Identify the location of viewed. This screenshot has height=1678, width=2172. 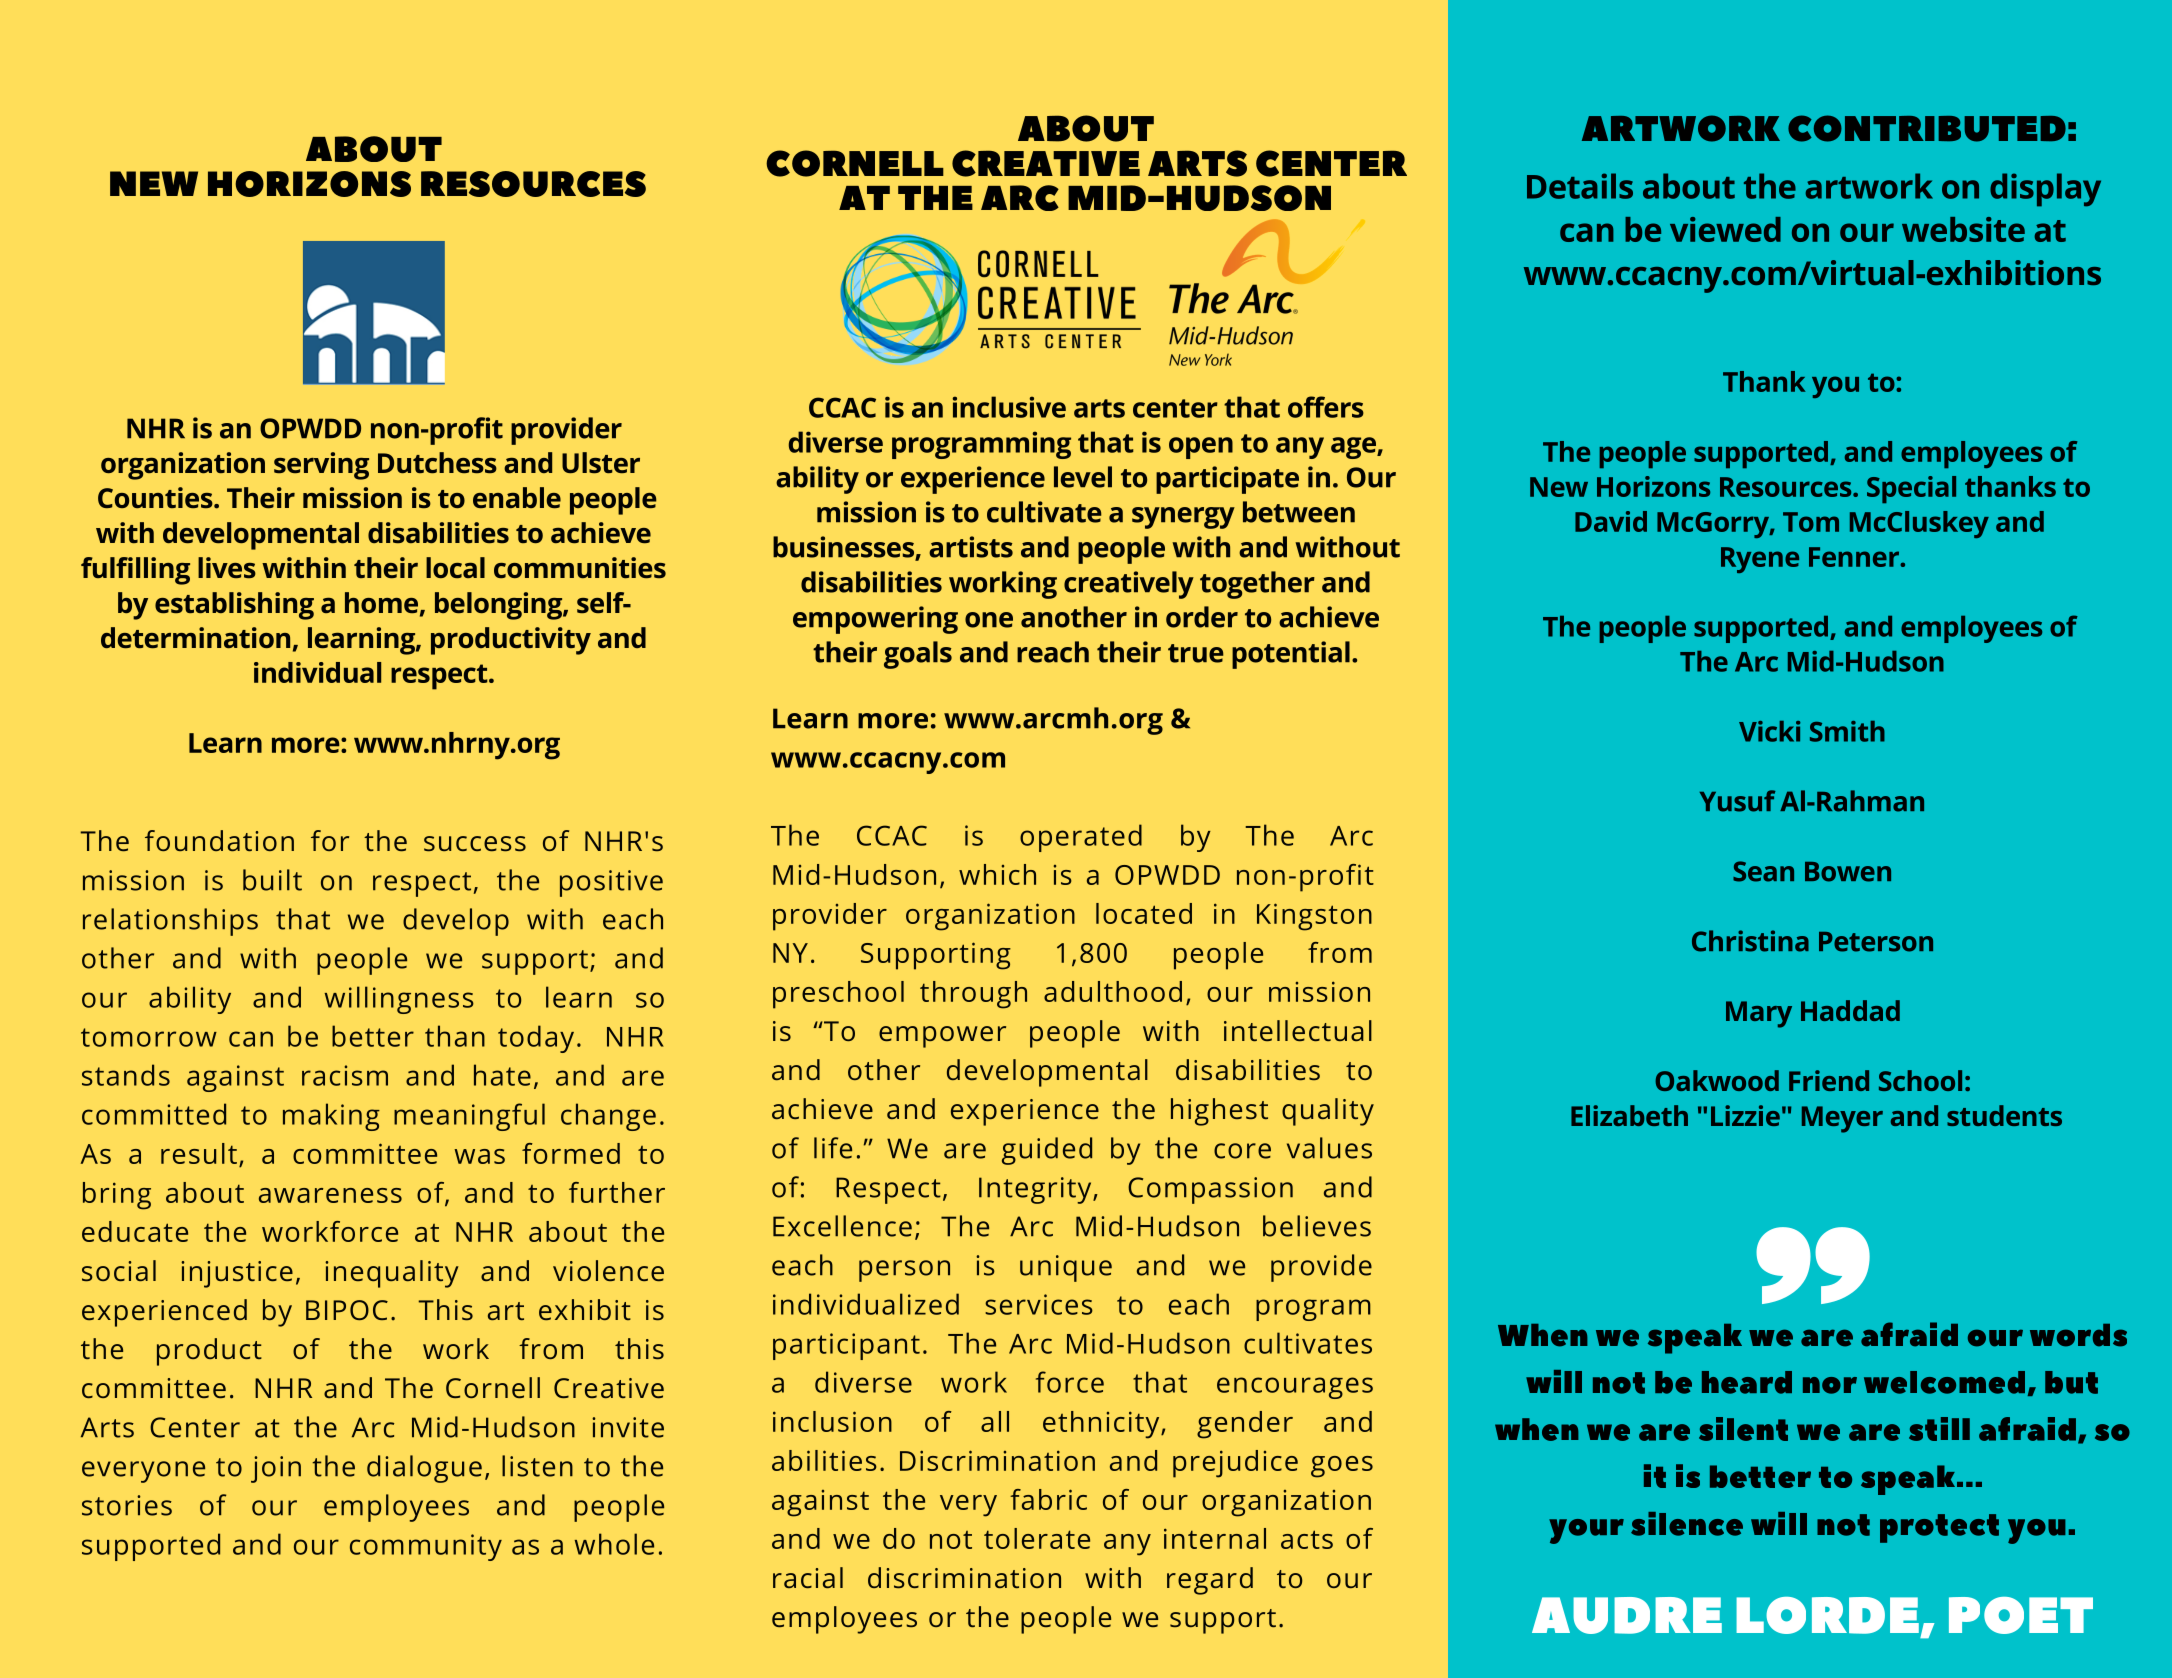
(1725, 229).
